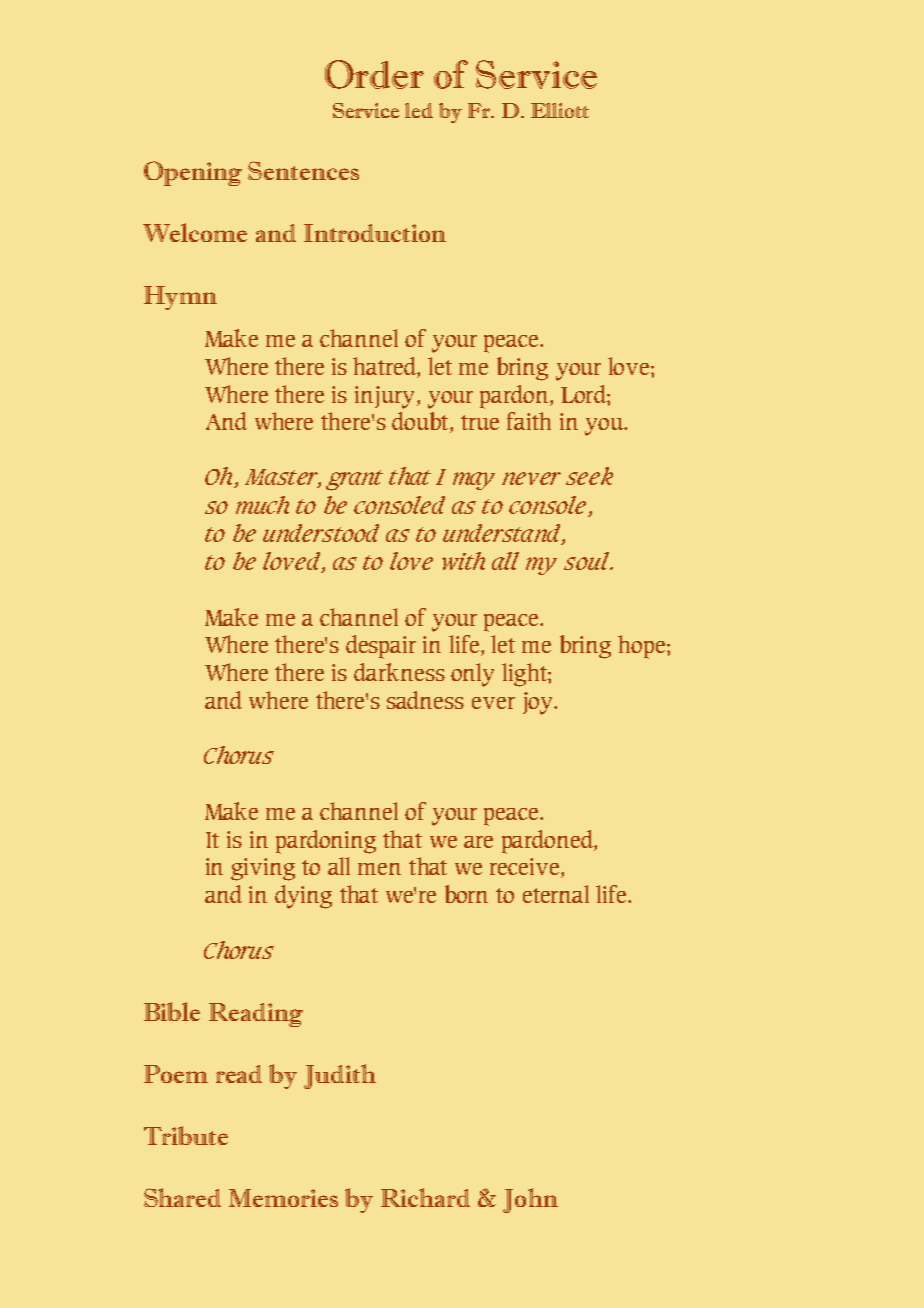 The height and width of the screenshot is (1308, 924). Describe the element at coordinates (381, 647) in the screenshot. I see `despair` at that location.
